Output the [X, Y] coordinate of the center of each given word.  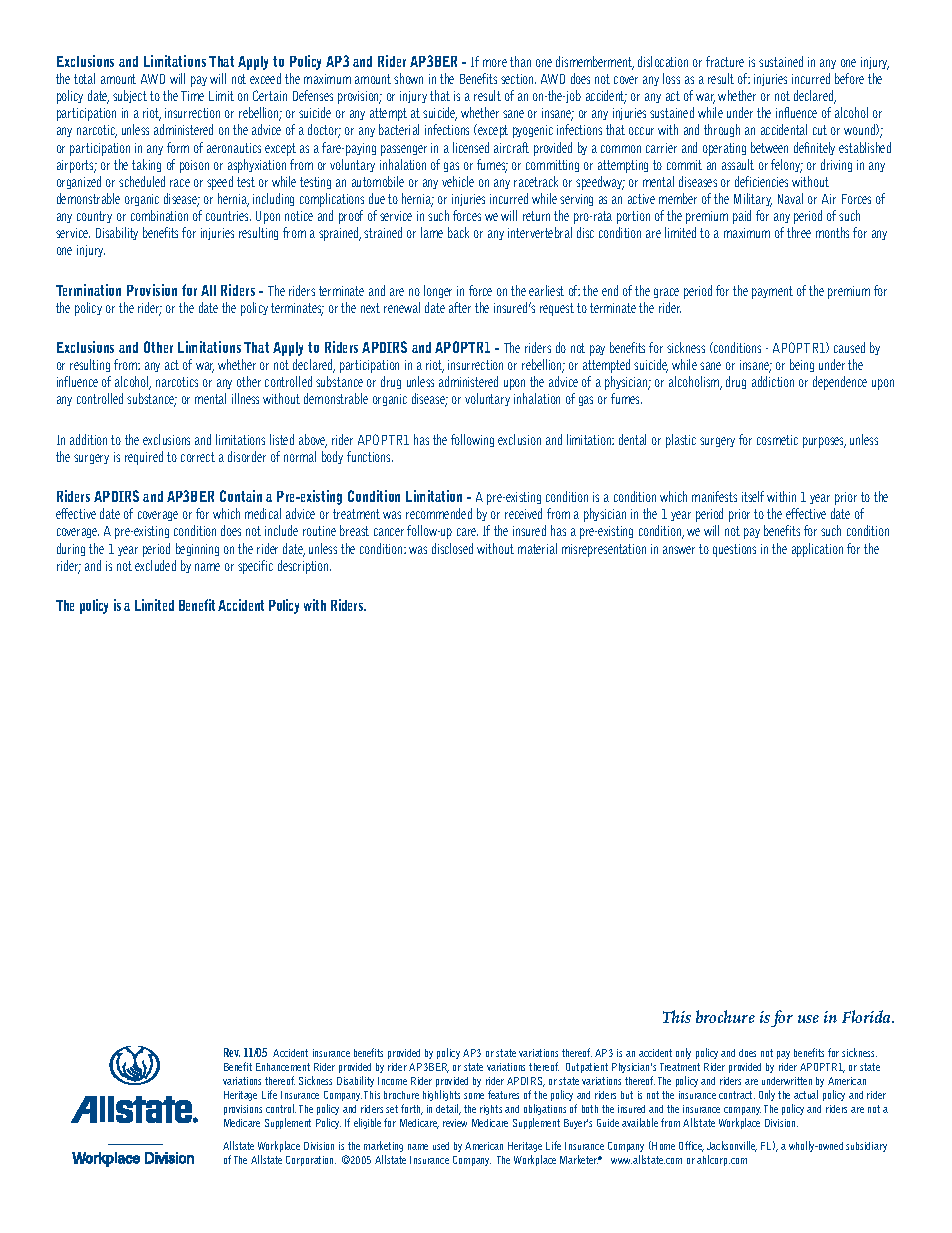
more [495, 63]
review [455, 1123]
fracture [725, 61]
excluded [155, 565]
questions [734, 550]
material [537, 548]
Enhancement [283, 1067]
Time [192, 96]
